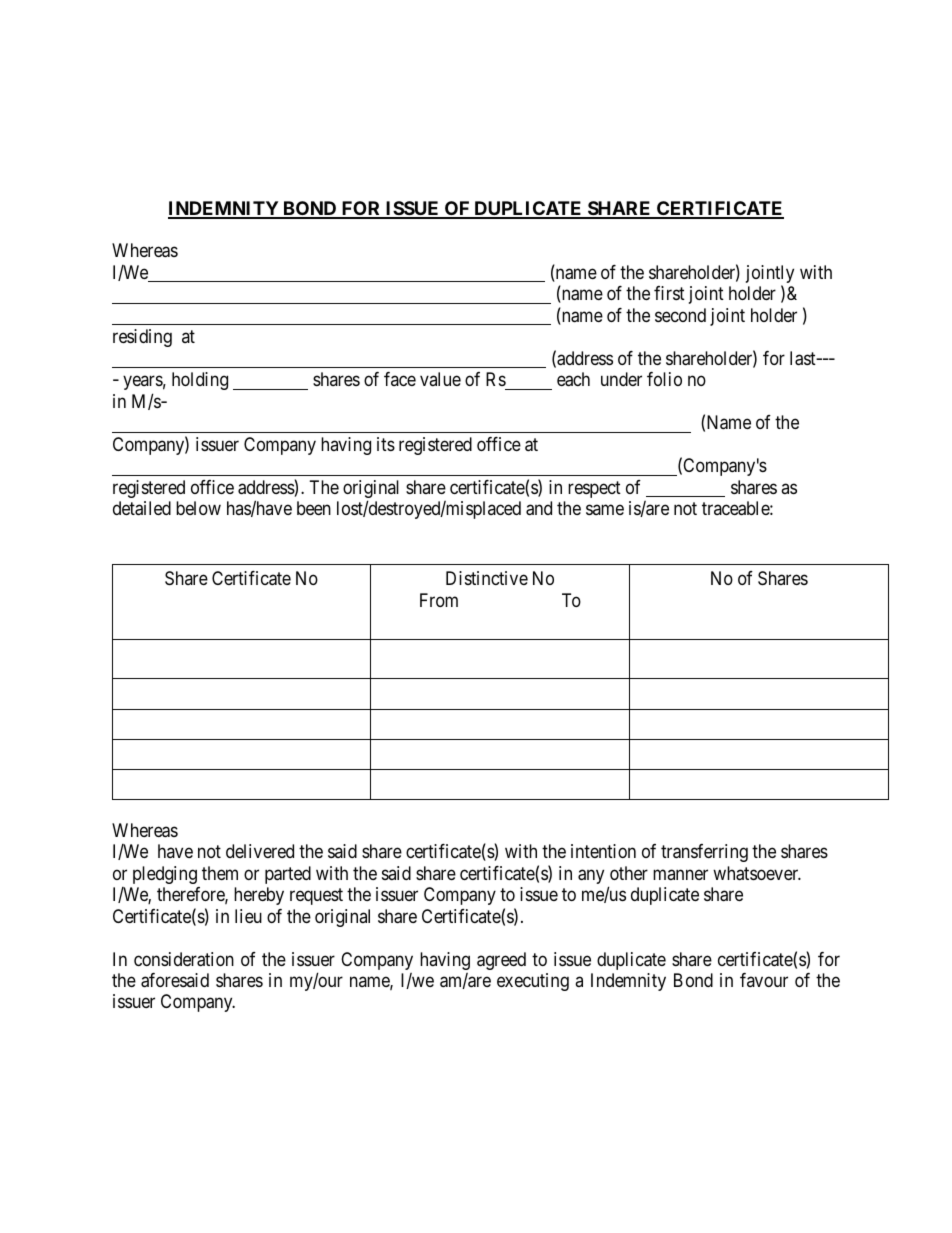 Image resolution: width=952 pixels, height=1233 pixels. What do you see at coordinates (386, 444) in the screenshot?
I see `its` at bounding box center [386, 444].
